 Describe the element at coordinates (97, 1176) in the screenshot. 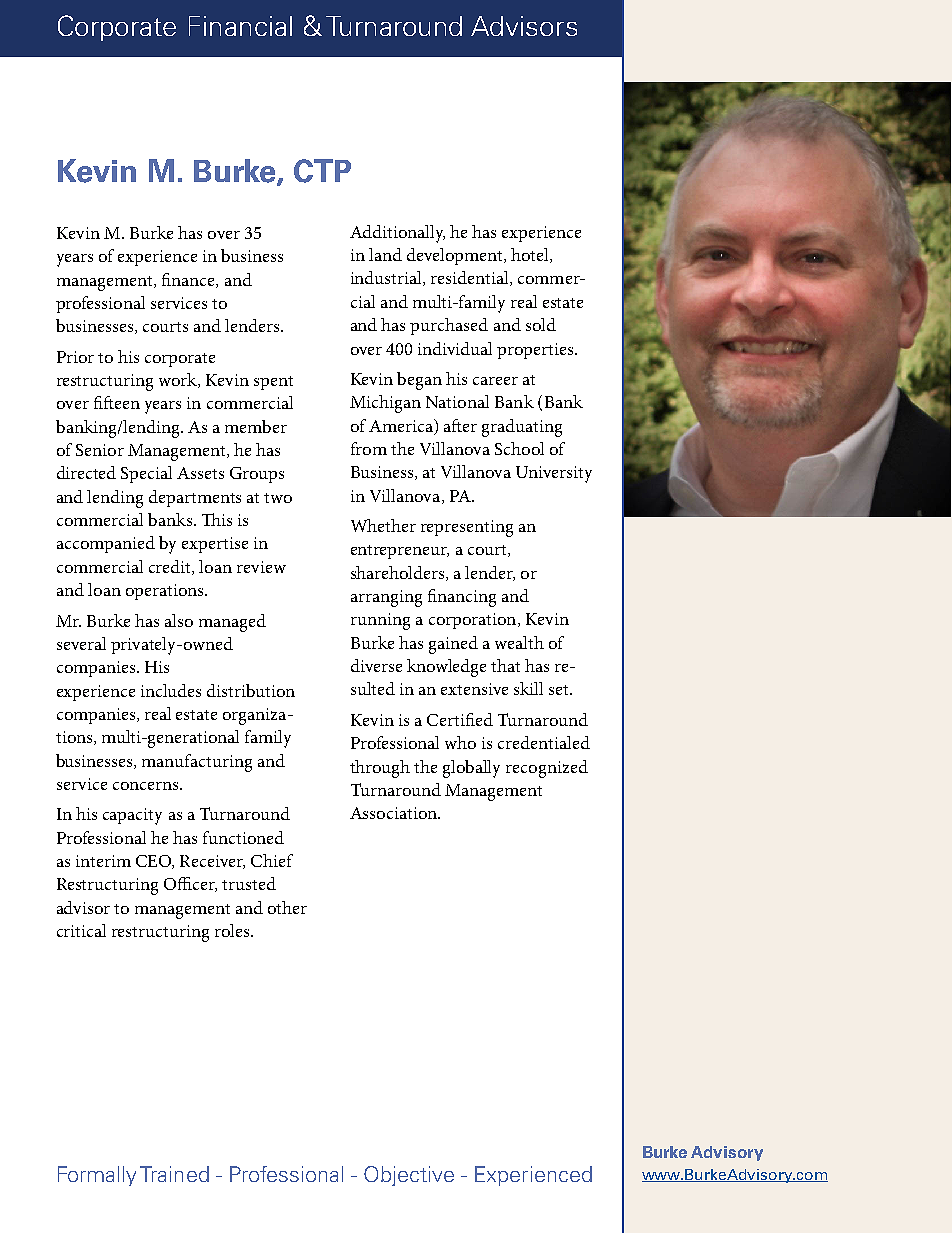

I see `Formally` at that location.
